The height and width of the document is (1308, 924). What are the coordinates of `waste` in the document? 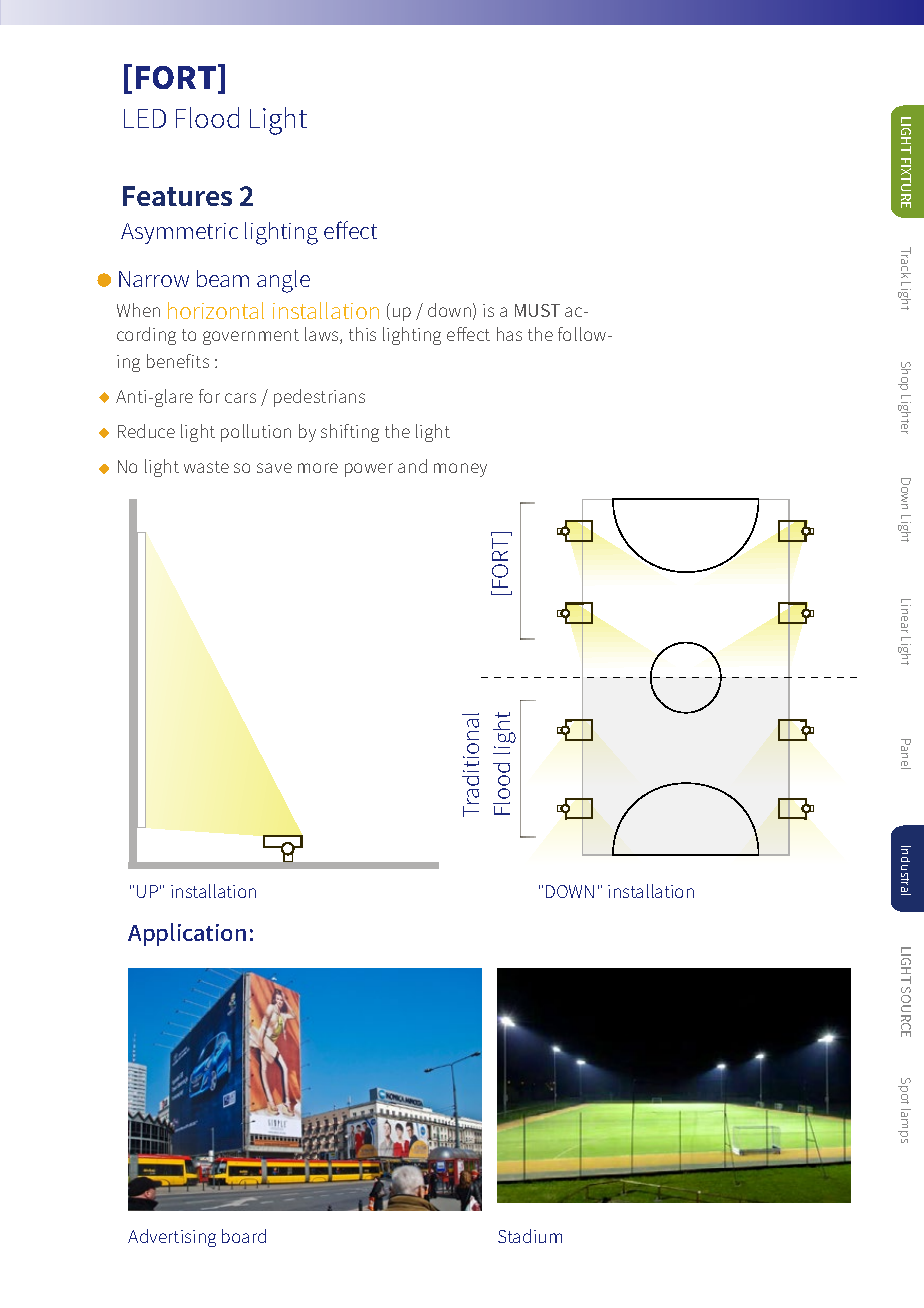 It's located at (206, 467).
